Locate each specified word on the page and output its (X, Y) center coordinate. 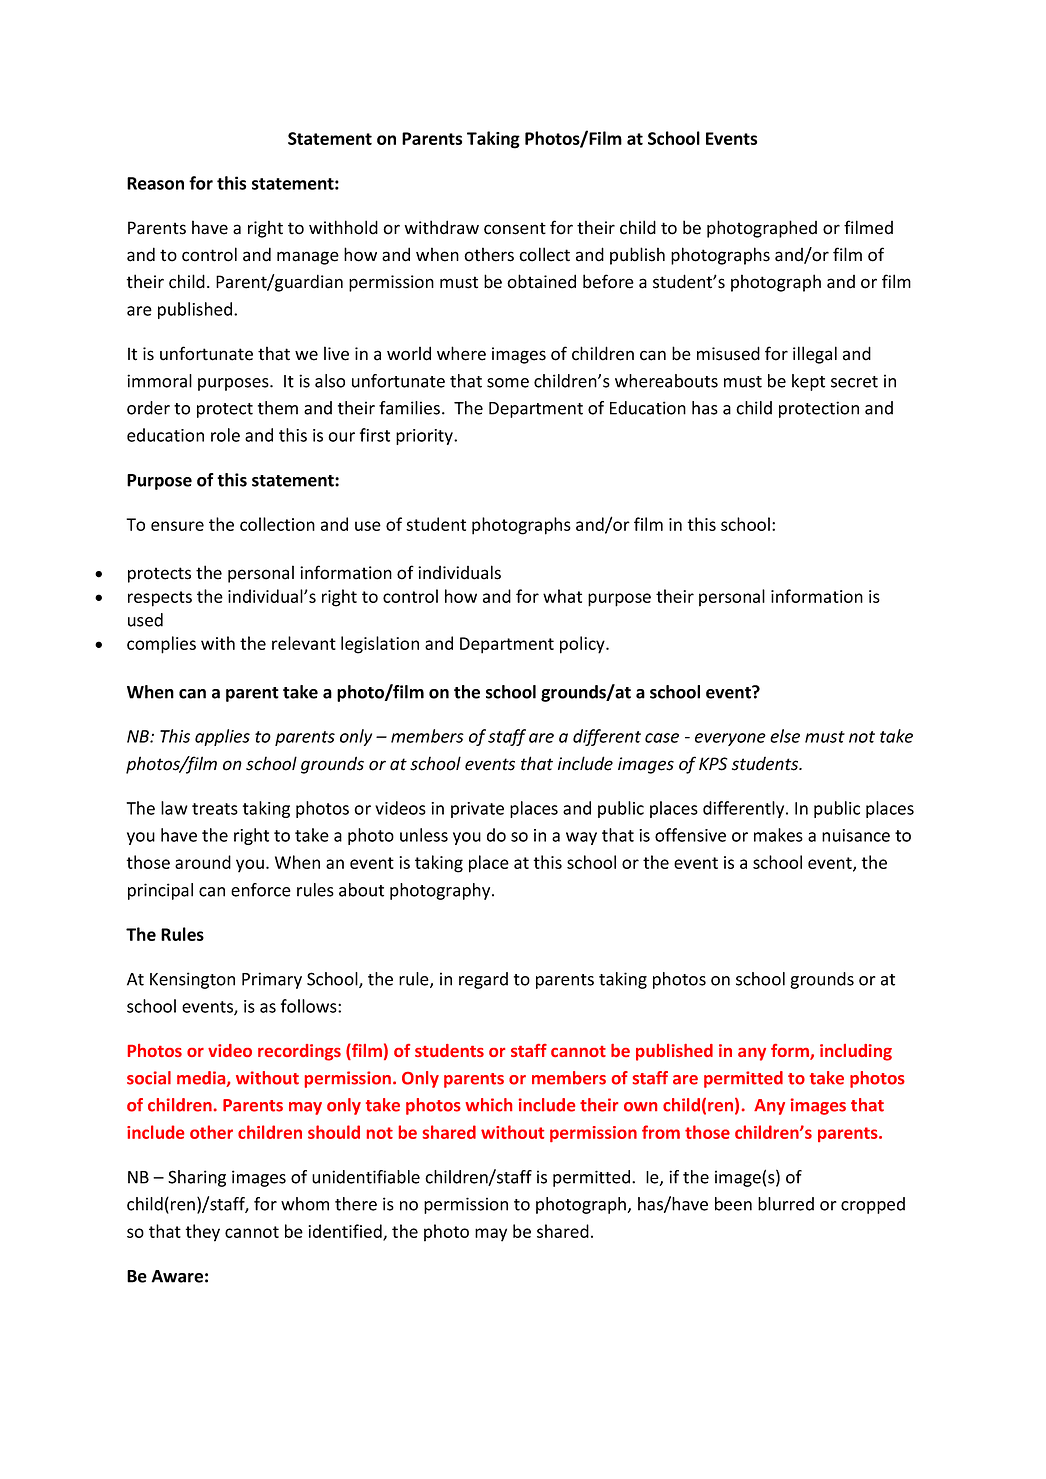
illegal (815, 355)
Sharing (197, 1178)
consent (515, 228)
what (562, 596)
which (488, 1105)
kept (808, 382)
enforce (261, 890)
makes (778, 835)
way (581, 838)
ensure (177, 526)
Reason (155, 183)
